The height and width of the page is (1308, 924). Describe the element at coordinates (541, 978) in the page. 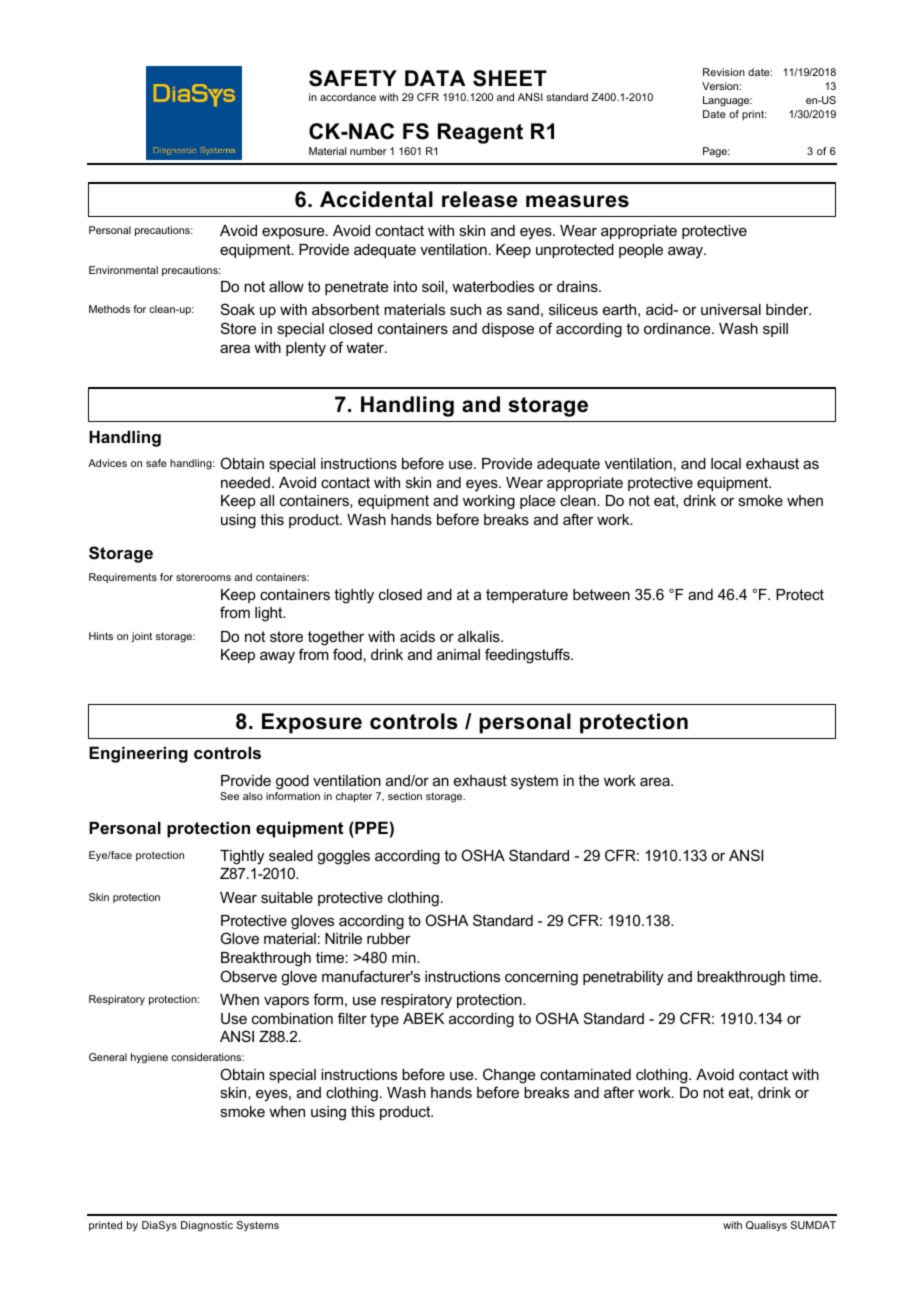

I see `concerning` at that location.
